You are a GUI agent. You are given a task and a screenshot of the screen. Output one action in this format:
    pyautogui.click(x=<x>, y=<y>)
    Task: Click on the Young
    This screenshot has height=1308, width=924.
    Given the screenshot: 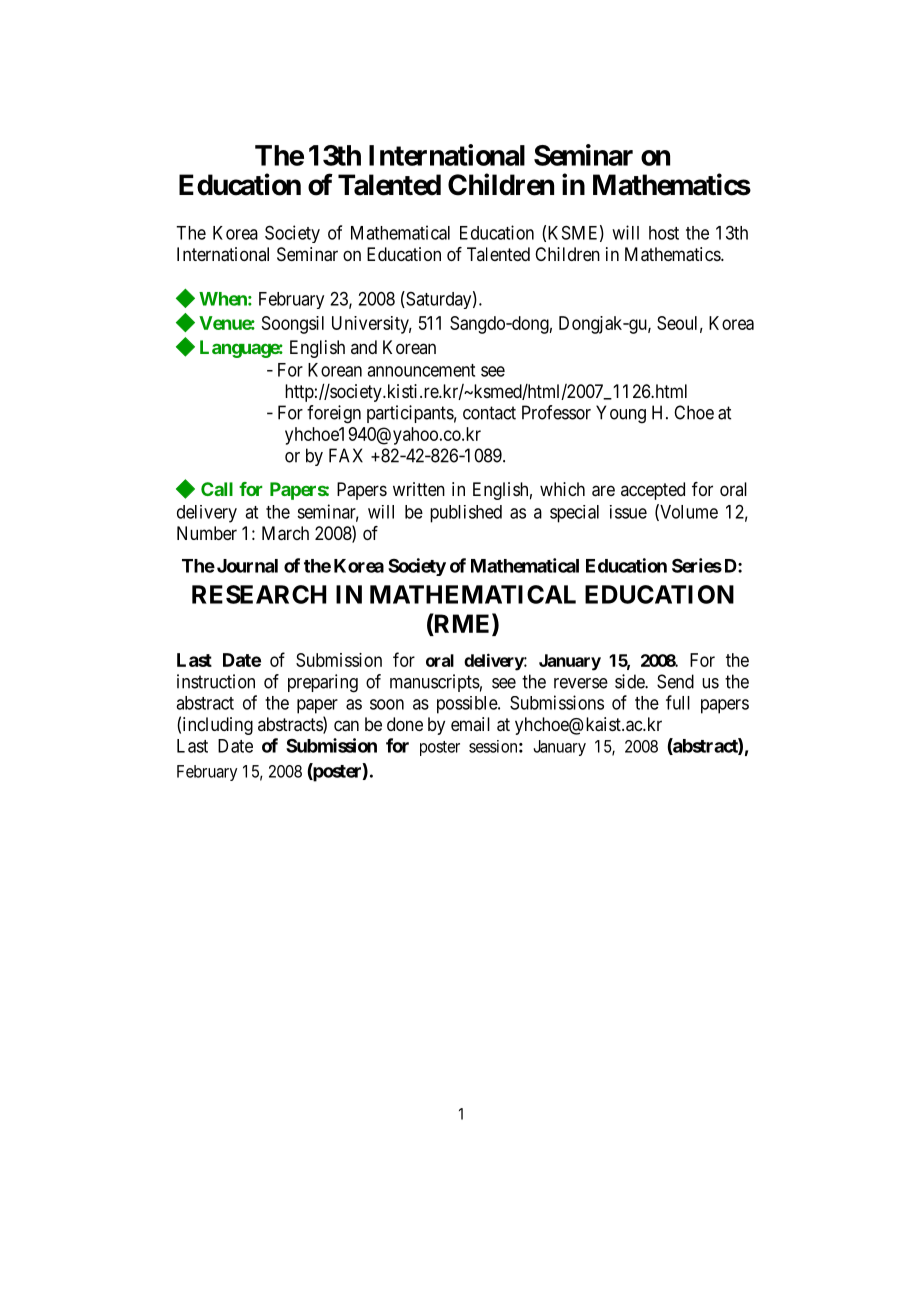 What is the action you would take?
    pyautogui.click(x=621, y=414)
